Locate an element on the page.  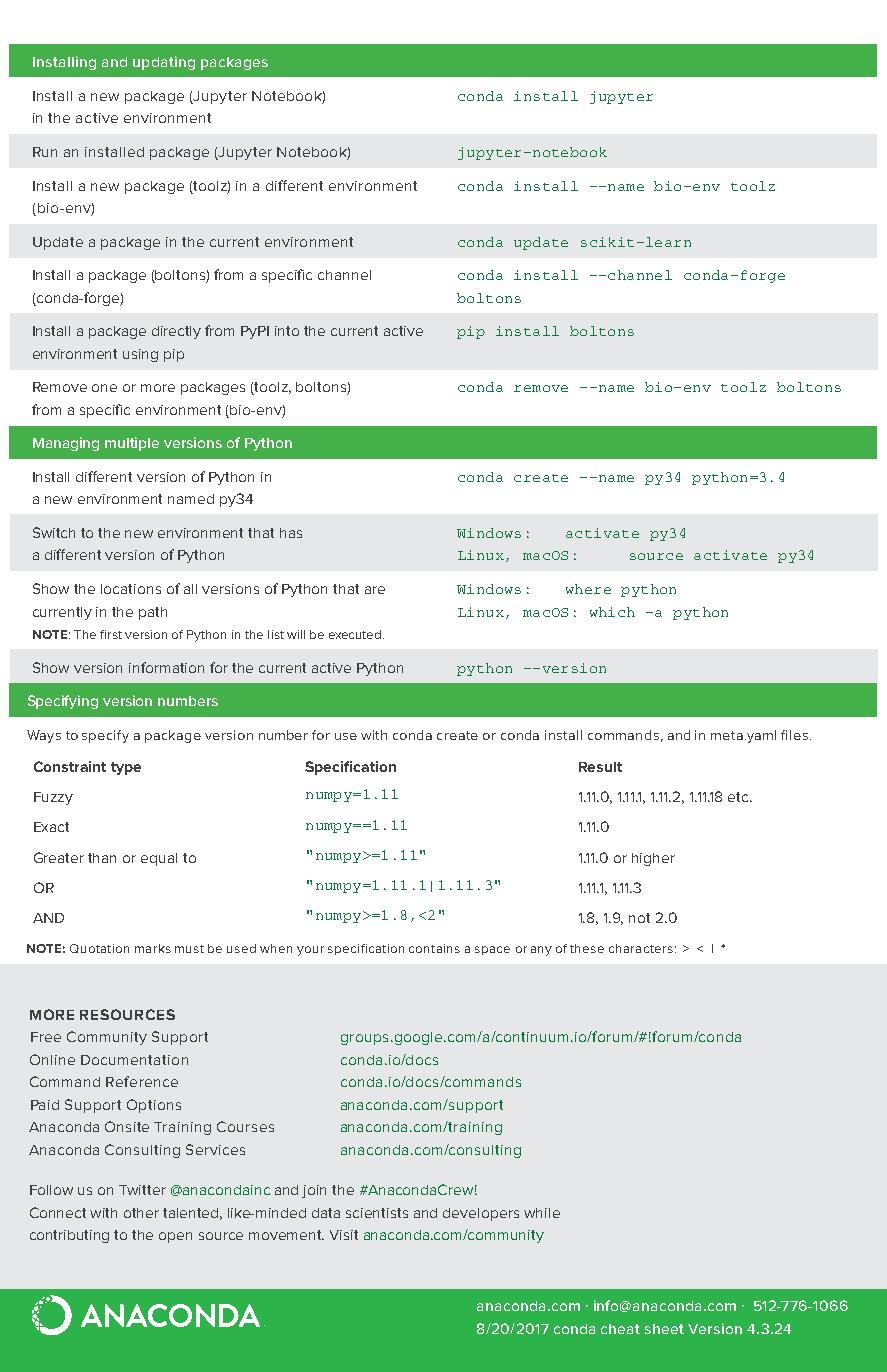
than is located at coordinates (102, 858).
